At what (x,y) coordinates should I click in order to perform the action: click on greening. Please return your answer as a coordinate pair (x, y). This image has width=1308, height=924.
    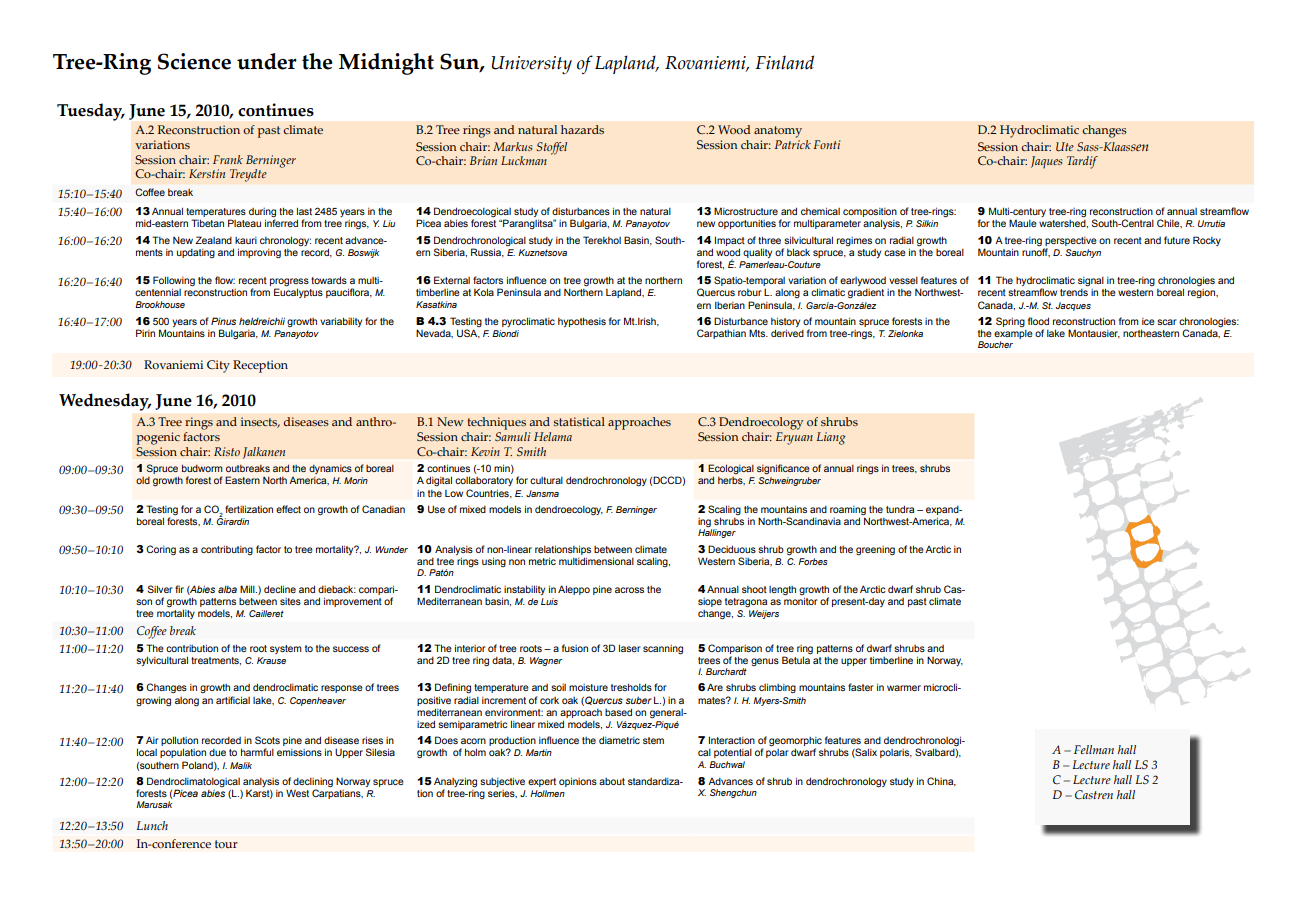
    Looking at the image, I should click on (875, 551).
